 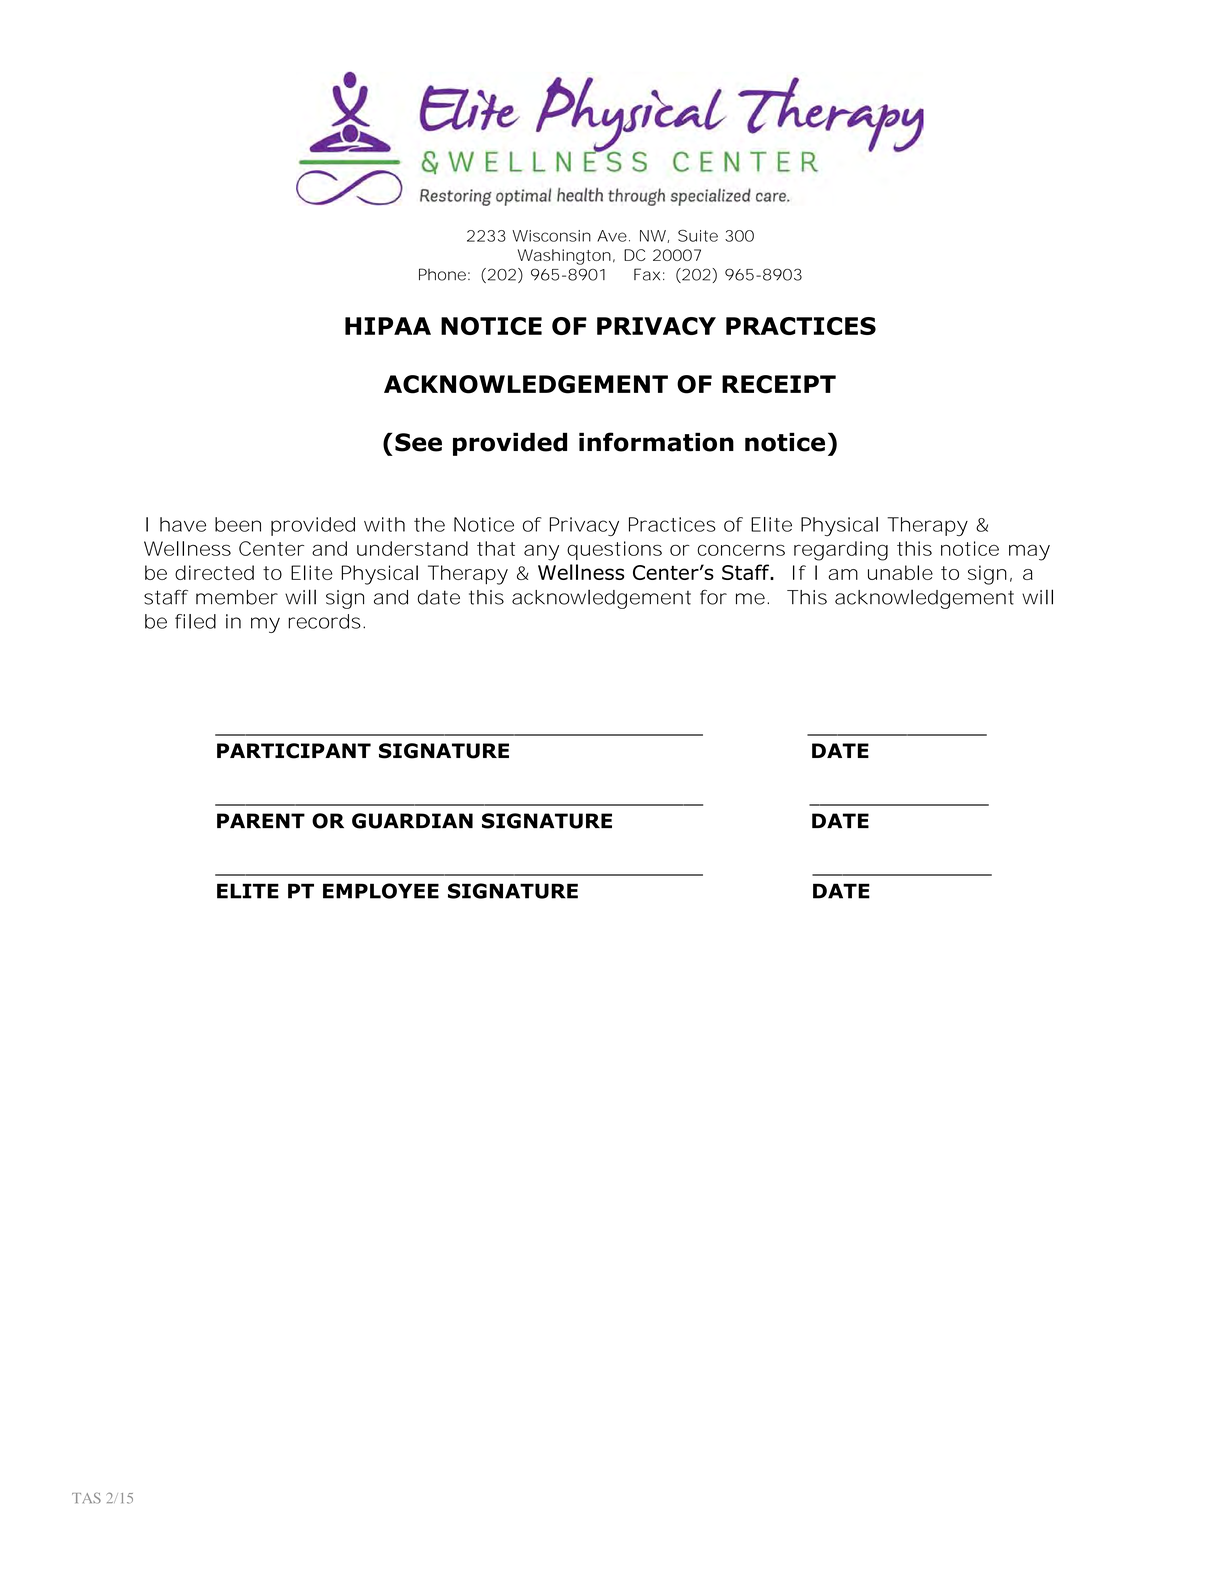 What do you see at coordinates (412, 821) in the screenshot?
I see `GUARDIAN` at bounding box center [412, 821].
